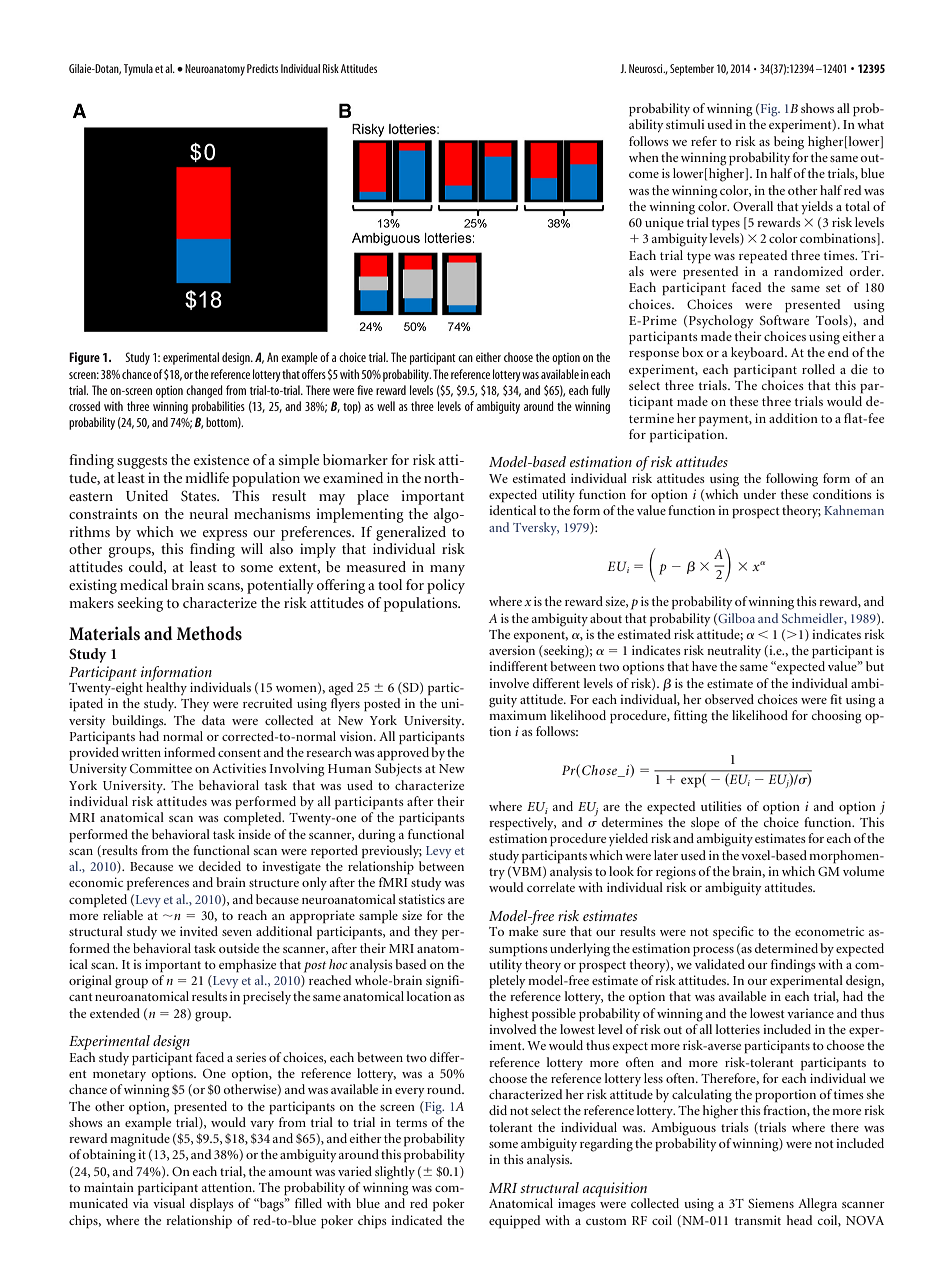 This screenshot has width=952, height=1275. I want to click on neutrality, so click(734, 651).
